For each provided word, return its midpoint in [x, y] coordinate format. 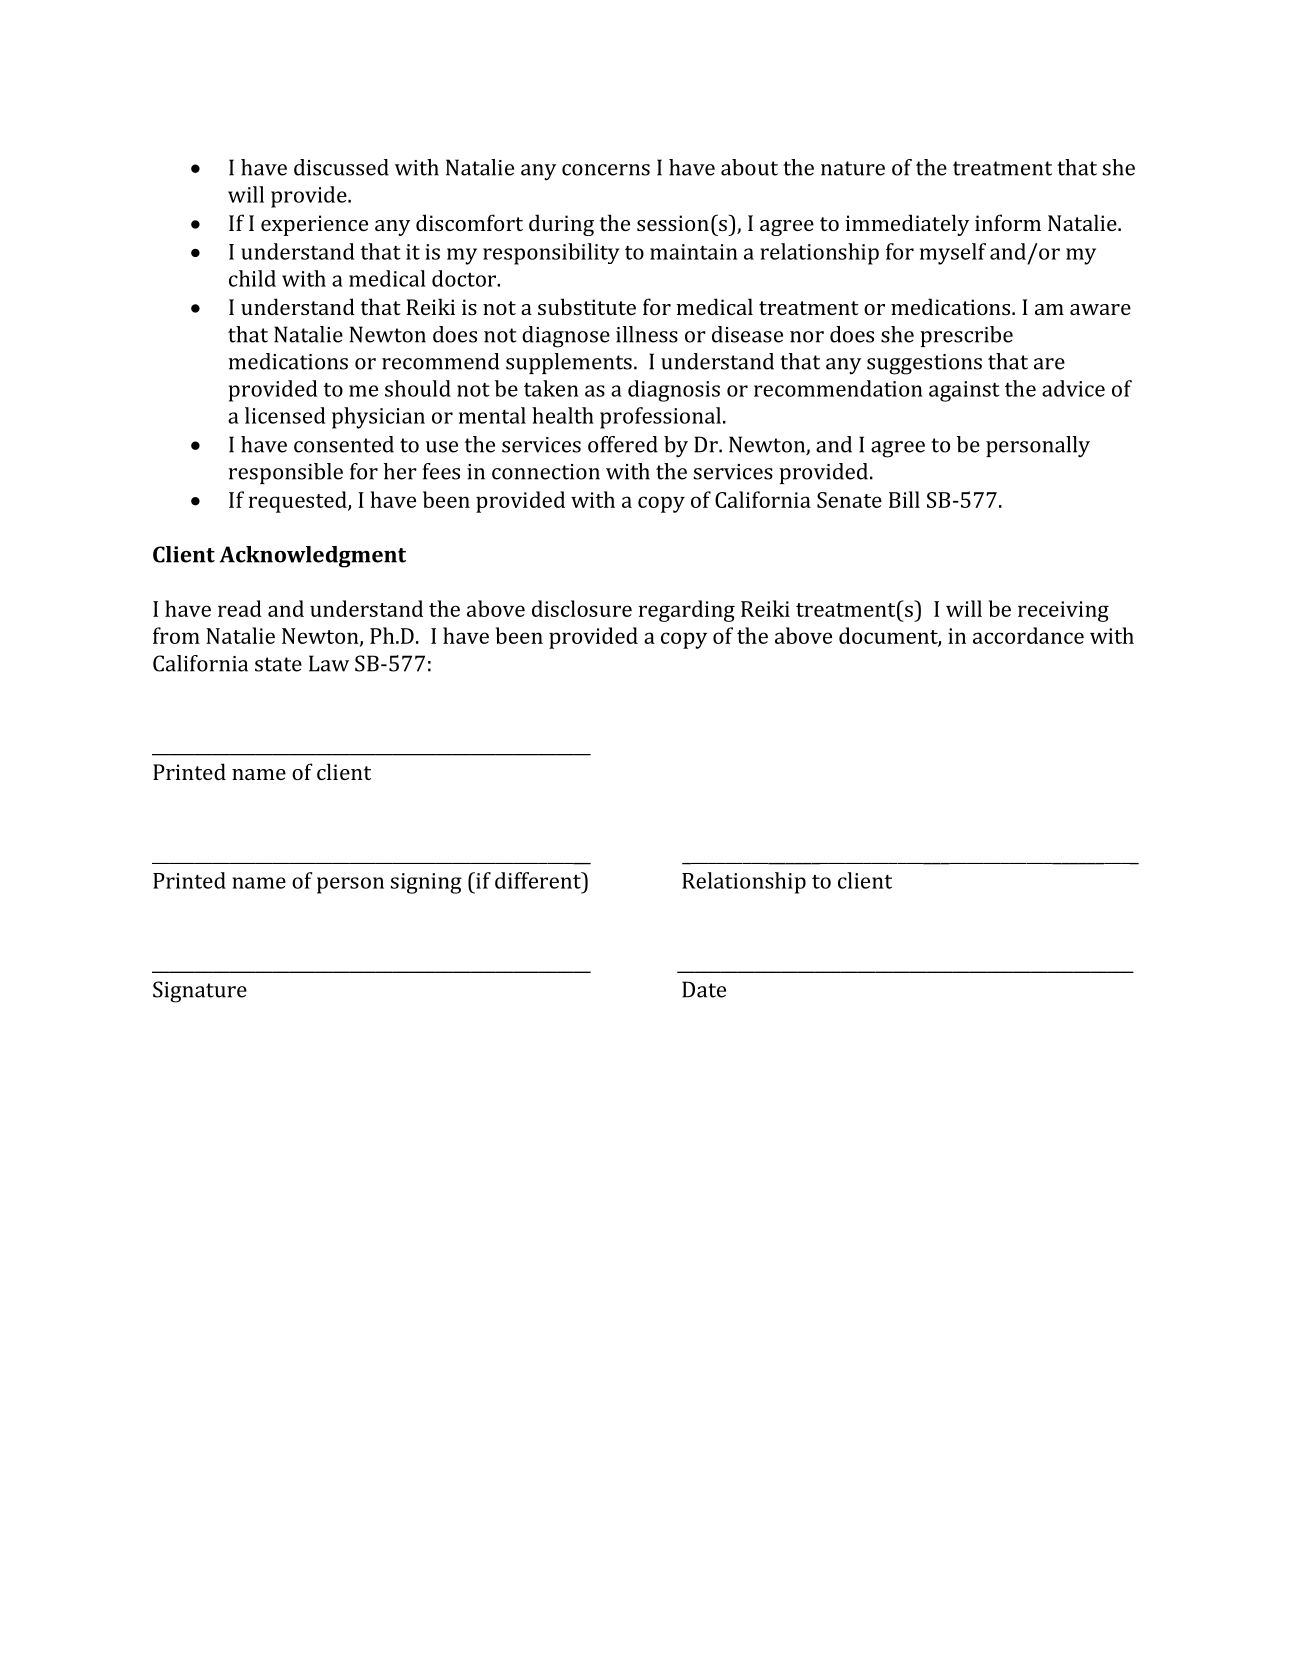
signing [426, 883]
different [539, 880]
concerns [606, 170]
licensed [285, 415]
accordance [1028, 635]
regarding [687, 611]
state [278, 664]
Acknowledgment [312, 557]
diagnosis [674, 391]
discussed [341, 167]
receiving [1063, 611]
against [964, 391]
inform [1008, 222]
